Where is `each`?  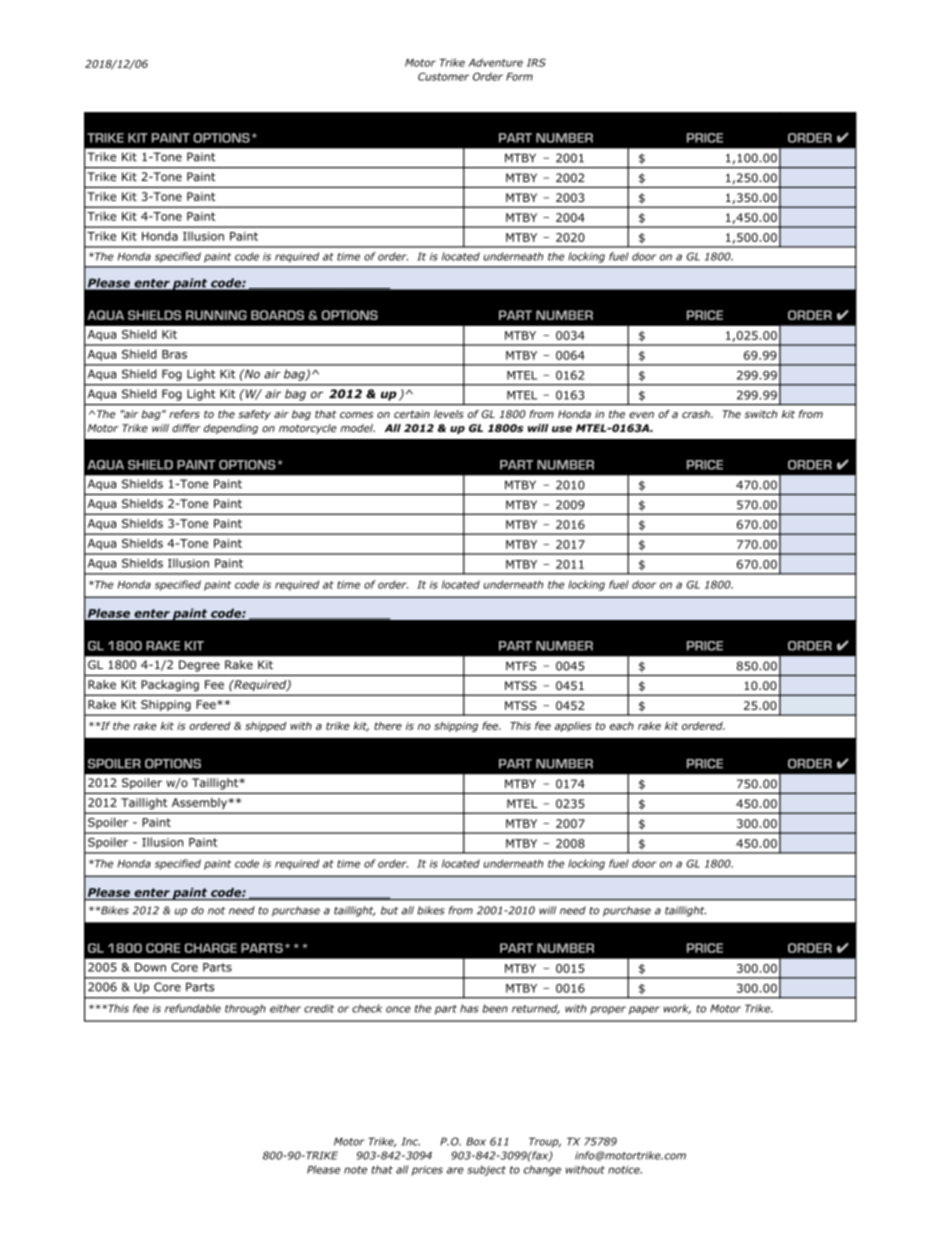
each is located at coordinates (622, 726).
